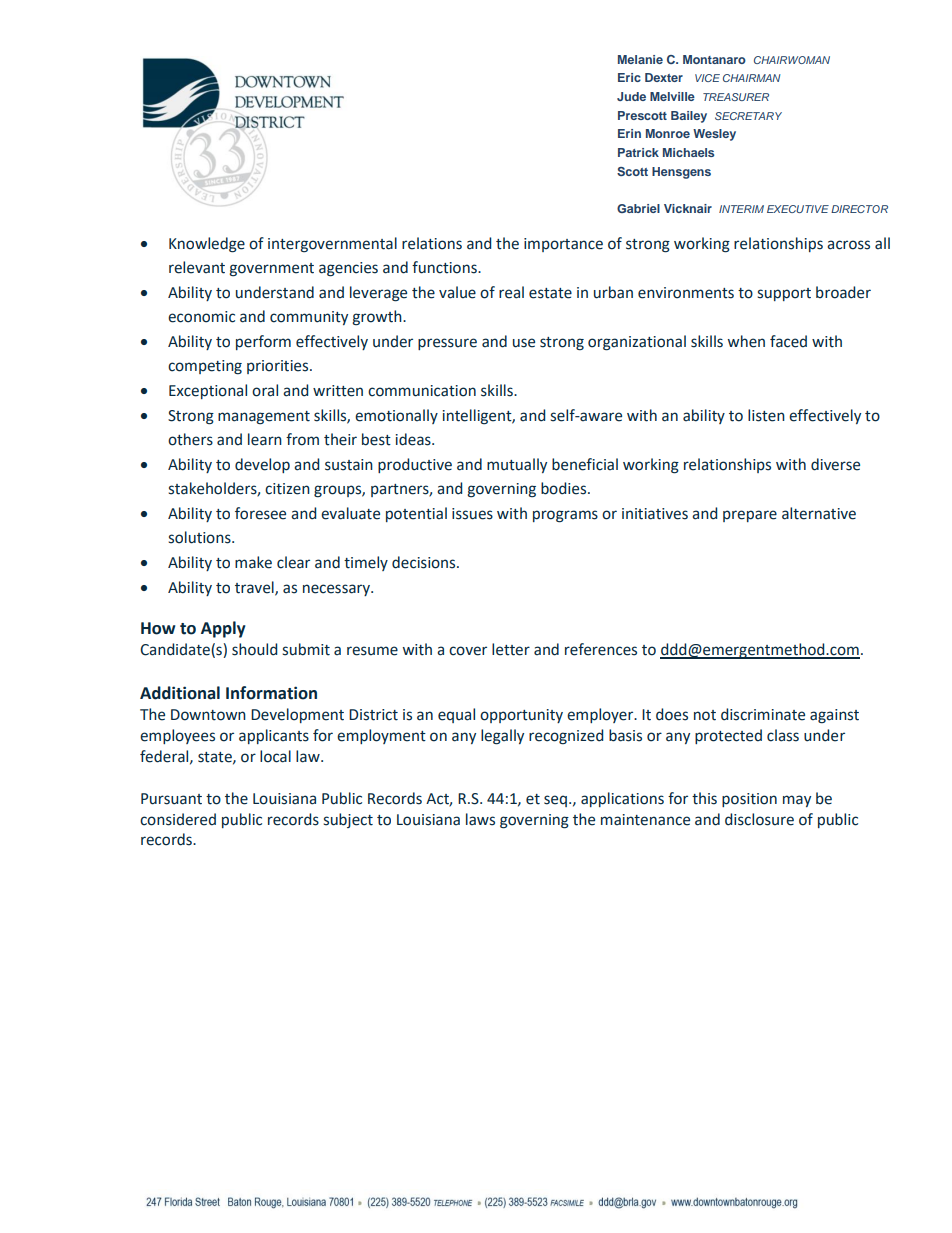 This screenshot has width=952, height=1233. Describe the element at coordinates (629, 77) in the screenshot. I see `Eric` at that location.
